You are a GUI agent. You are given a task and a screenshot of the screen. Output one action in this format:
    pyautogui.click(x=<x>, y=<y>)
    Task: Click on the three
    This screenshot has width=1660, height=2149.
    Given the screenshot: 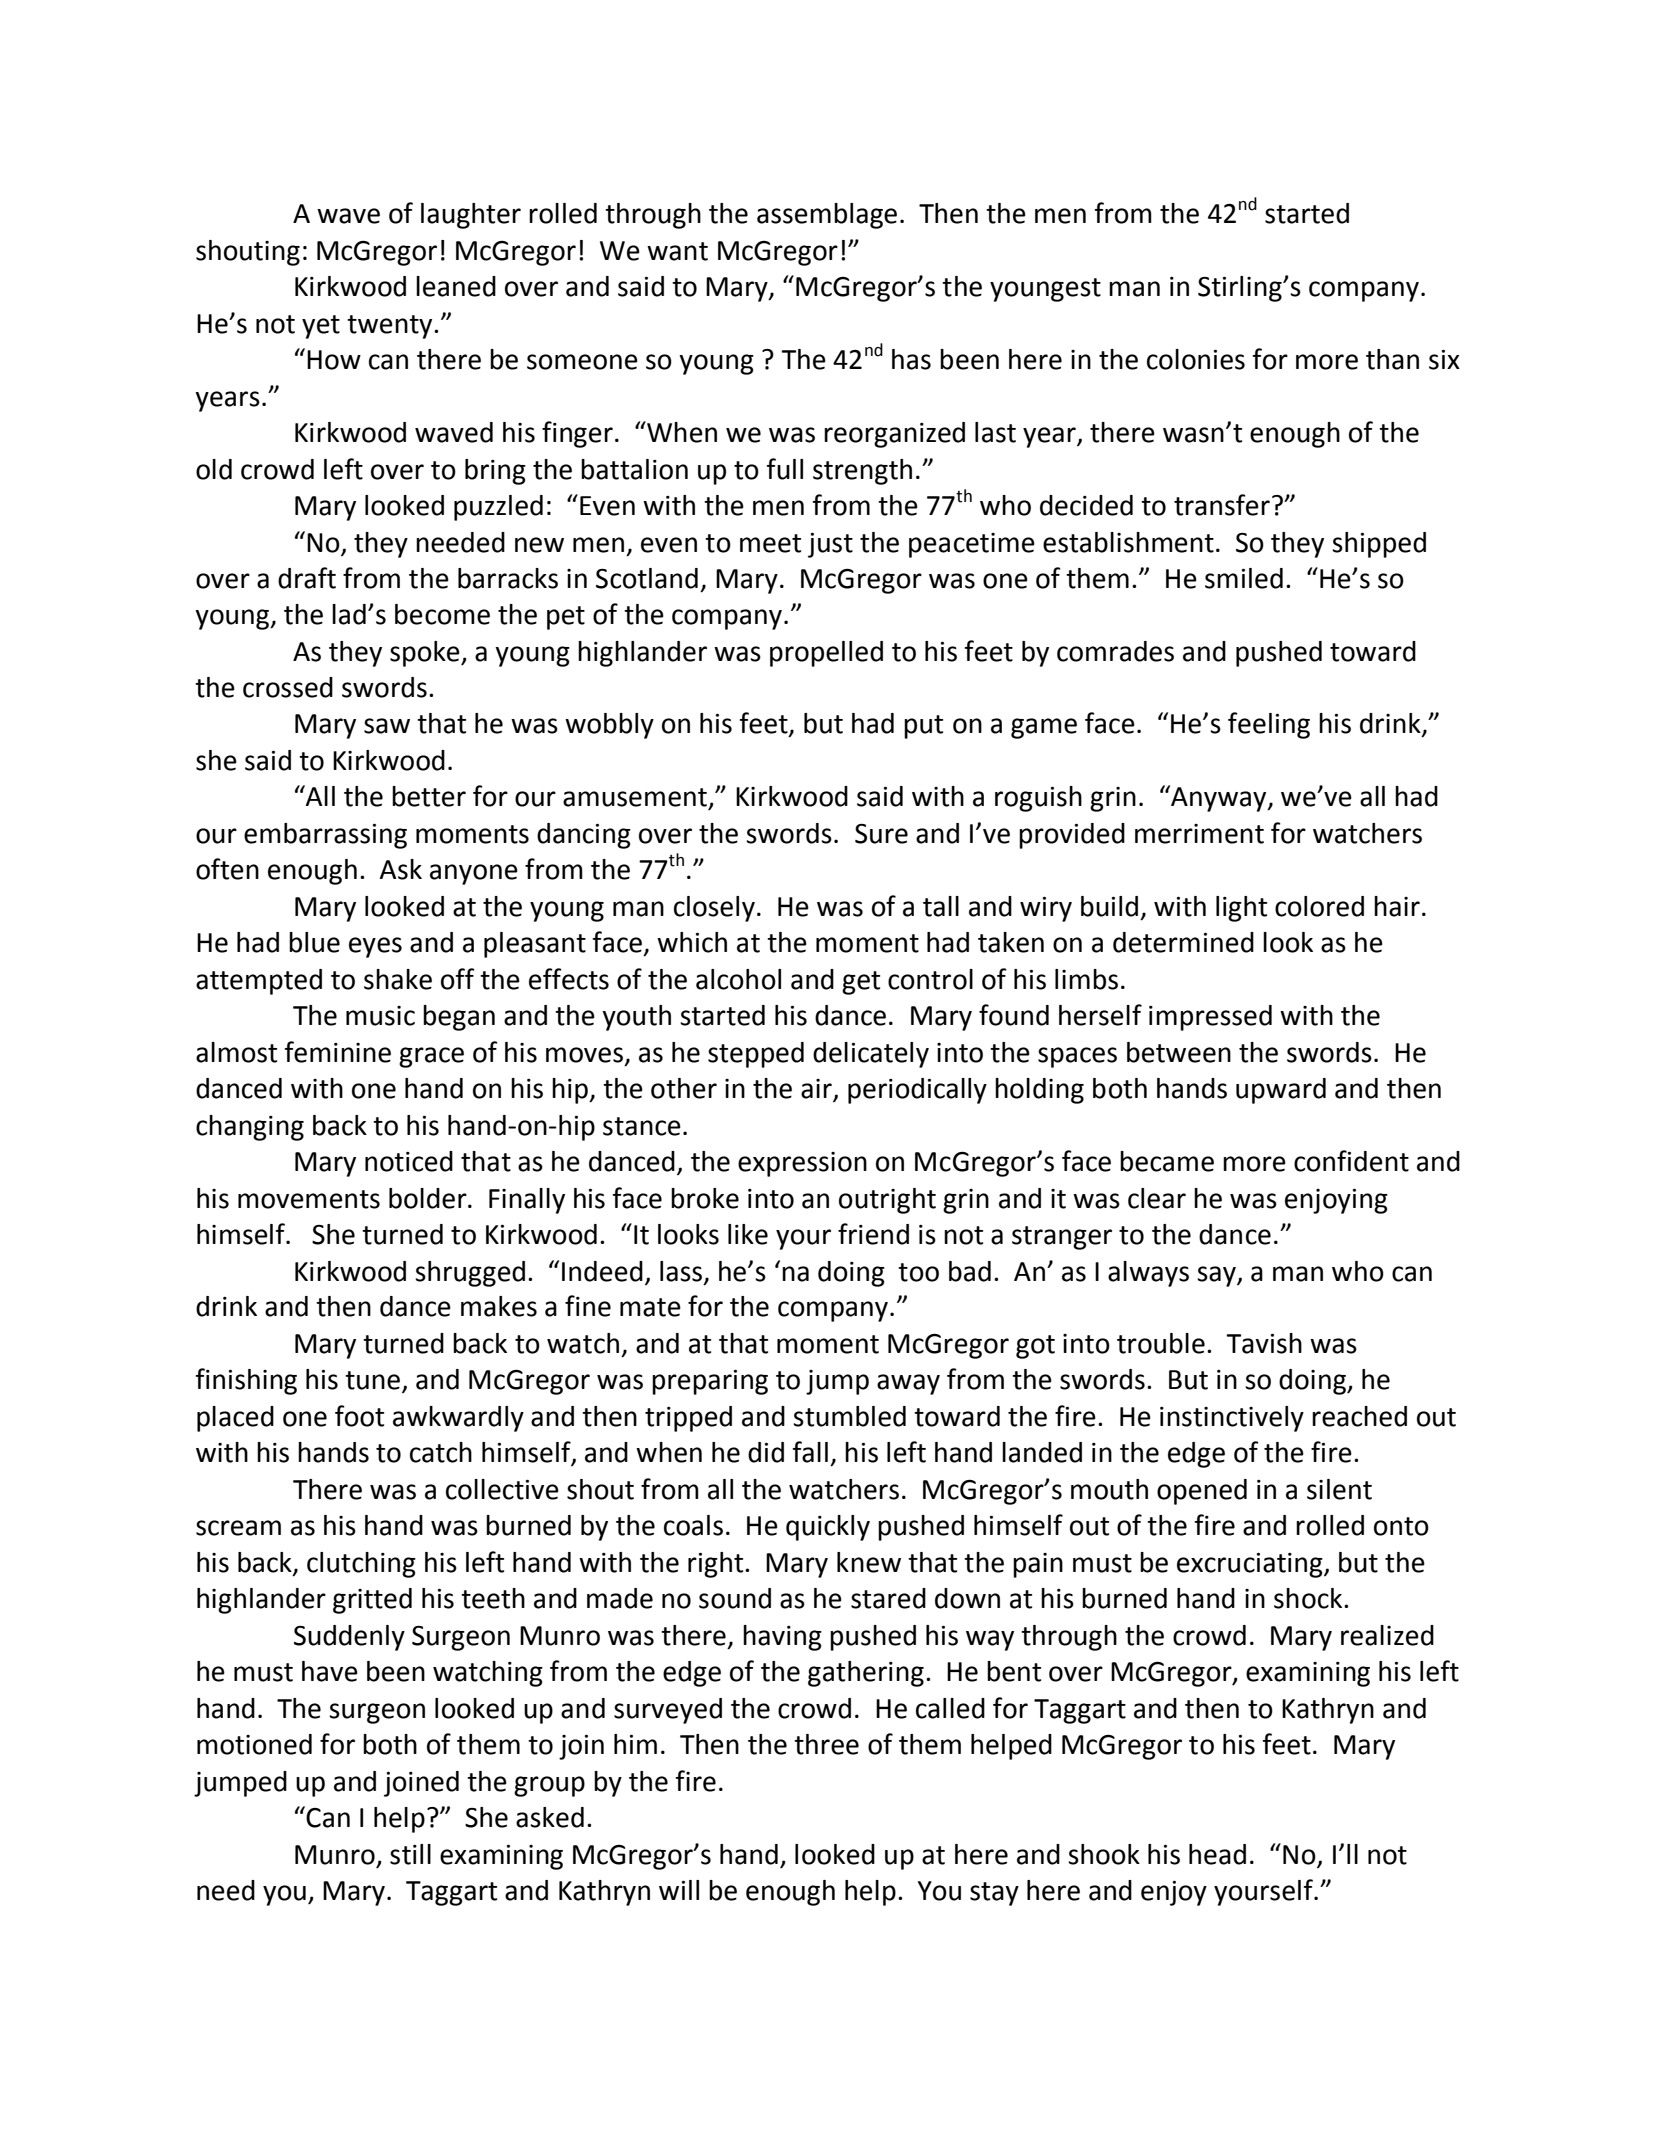 What is the action you would take?
    pyautogui.click(x=826, y=1744)
